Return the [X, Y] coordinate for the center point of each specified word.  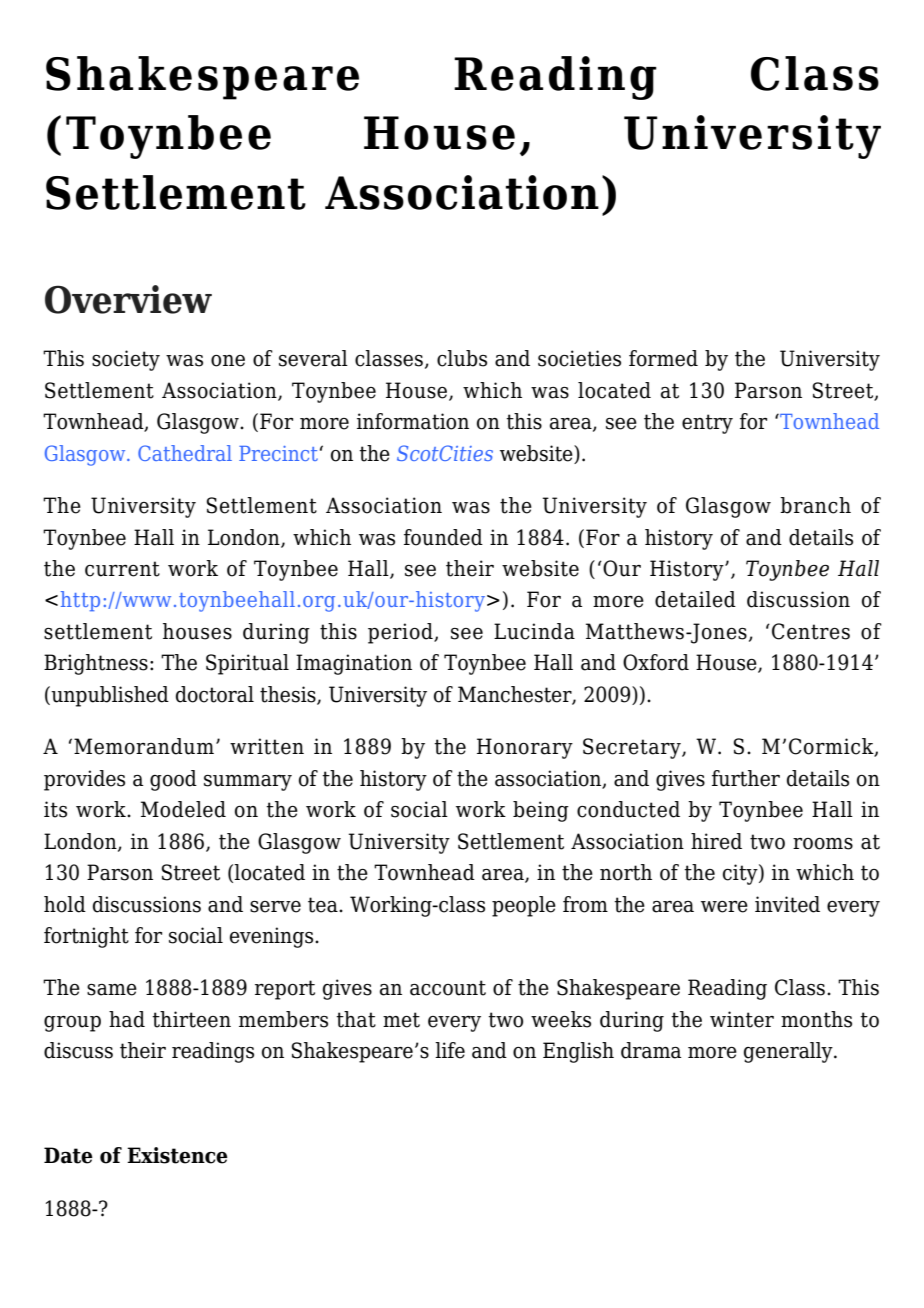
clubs [462, 358]
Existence [177, 1155]
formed [663, 358]
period [401, 633]
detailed [695, 599]
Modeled [183, 809]
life [450, 1050]
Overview [128, 299]
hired [716, 841]
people [524, 906]
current [122, 569]
